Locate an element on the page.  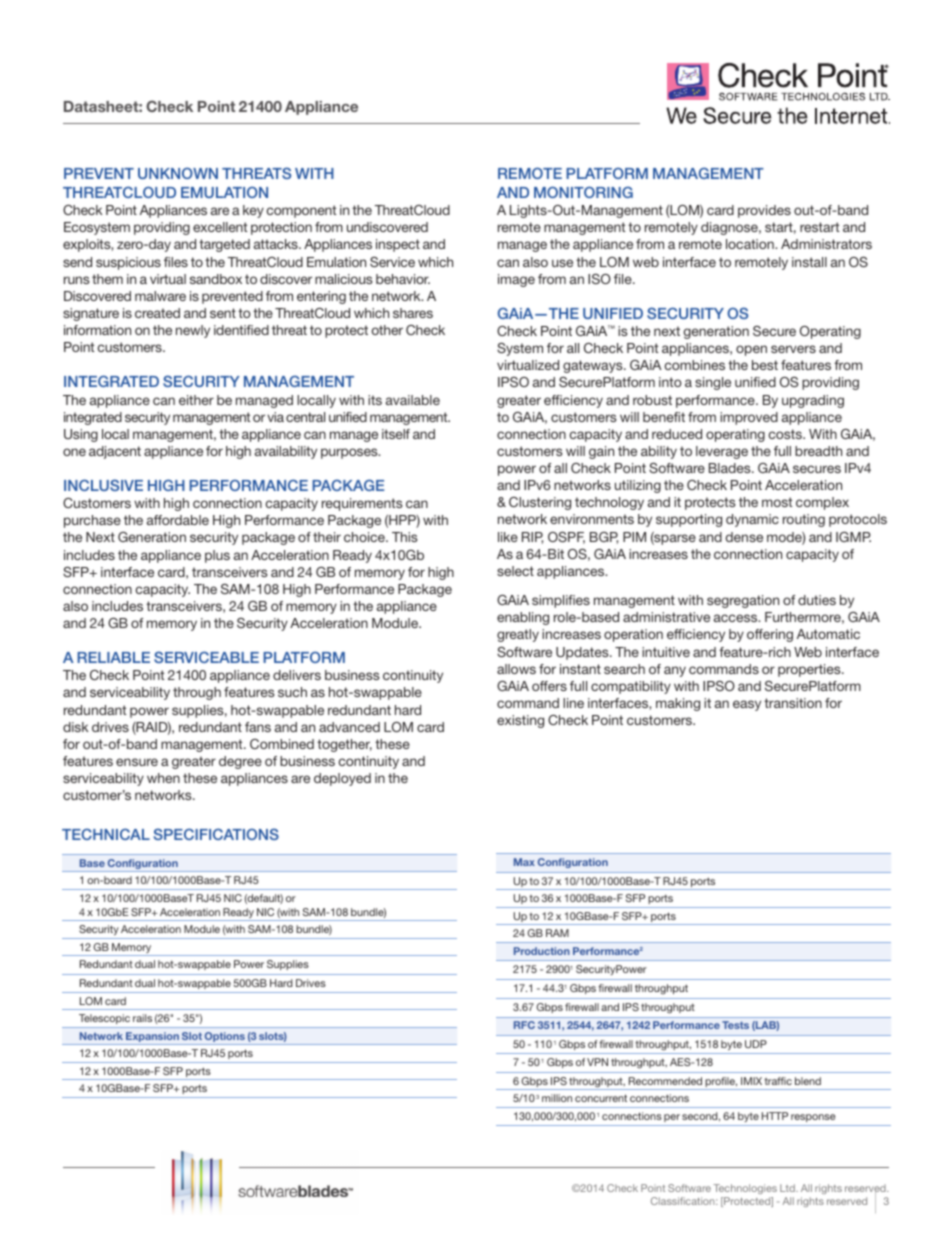
Max is located at coordinates (524, 862).
